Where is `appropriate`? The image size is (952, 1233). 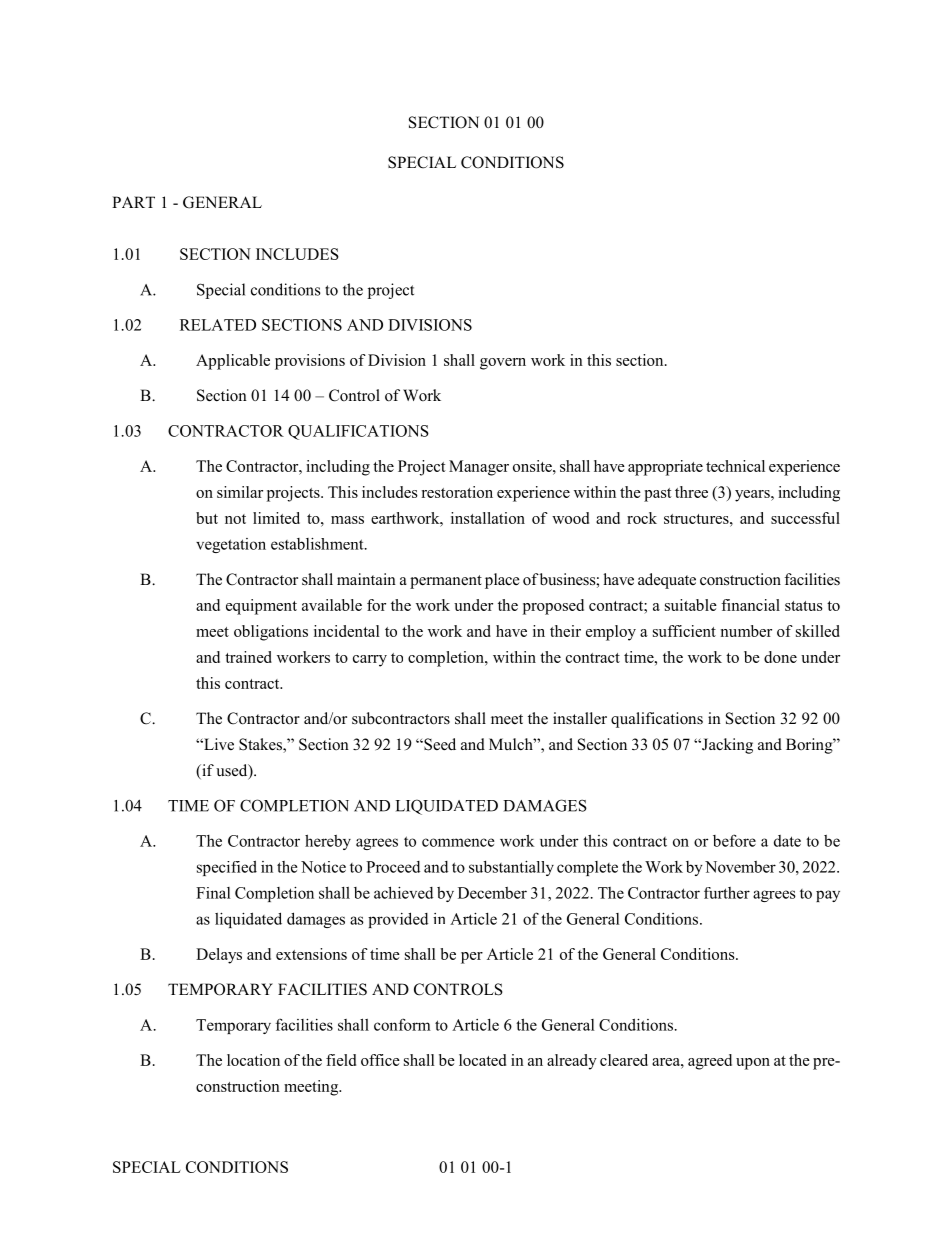
appropriate is located at coordinates (665, 468).
